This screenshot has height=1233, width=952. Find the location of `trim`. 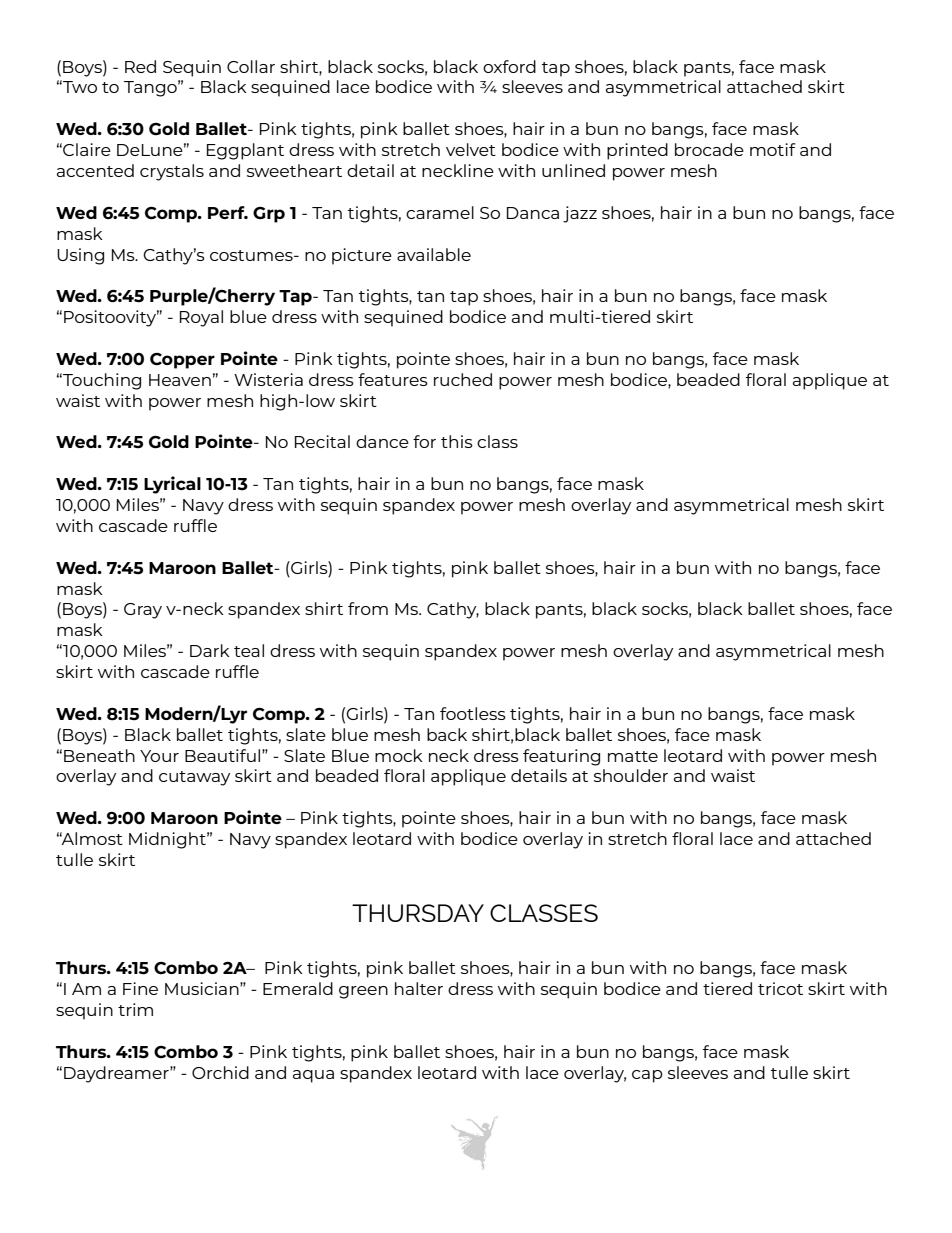

trim is located at coordinates (135, 1009).
